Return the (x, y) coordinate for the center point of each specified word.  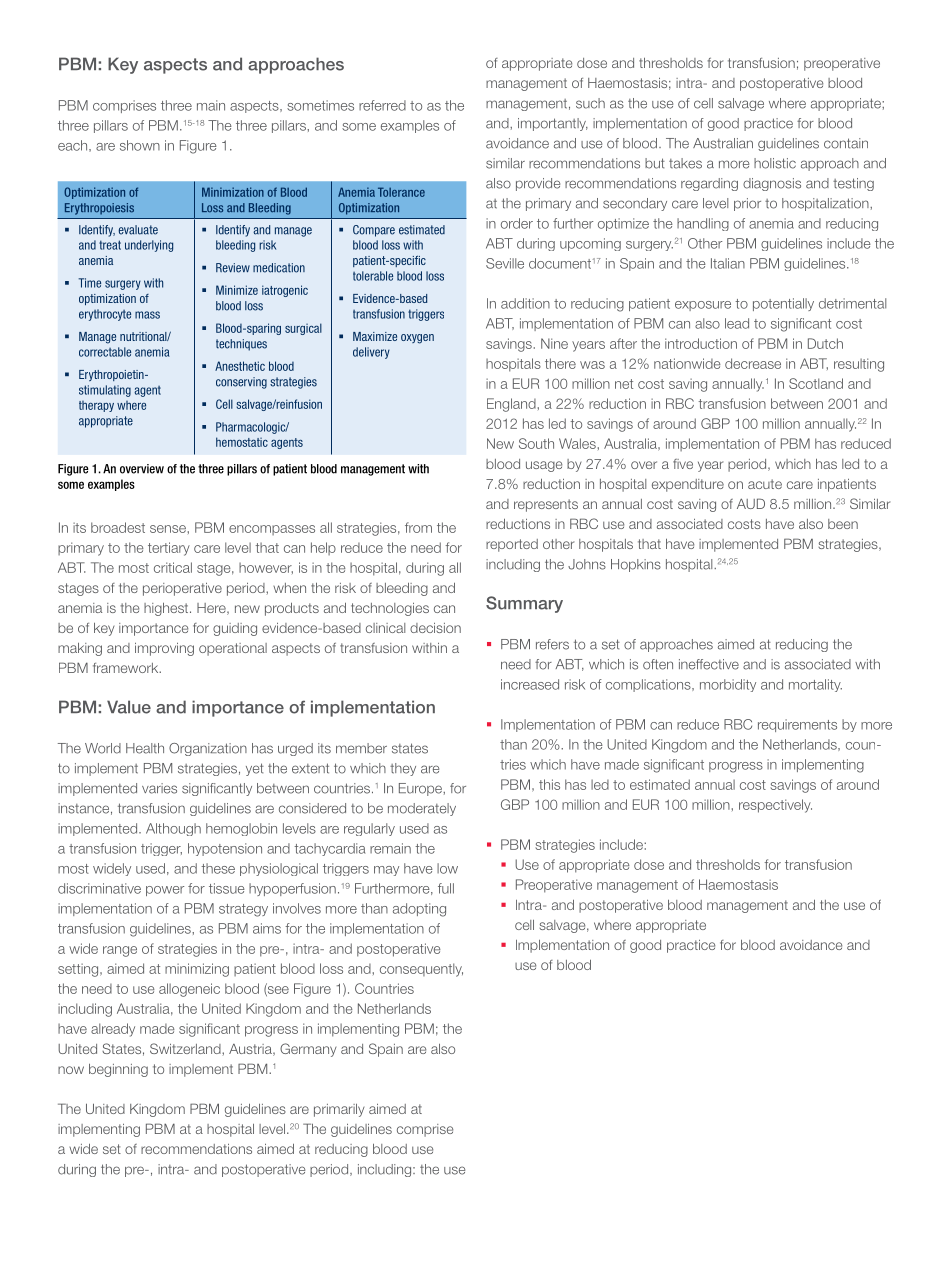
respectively (775, 806)
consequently (421, 970)
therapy (96, 406)
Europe (421, 789)
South (536, 443)
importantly (553, 124)
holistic (775, 163)
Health (145, 748)
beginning (118, 1070)
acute (765, 484)
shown (140, 145)
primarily (339, 1110)
